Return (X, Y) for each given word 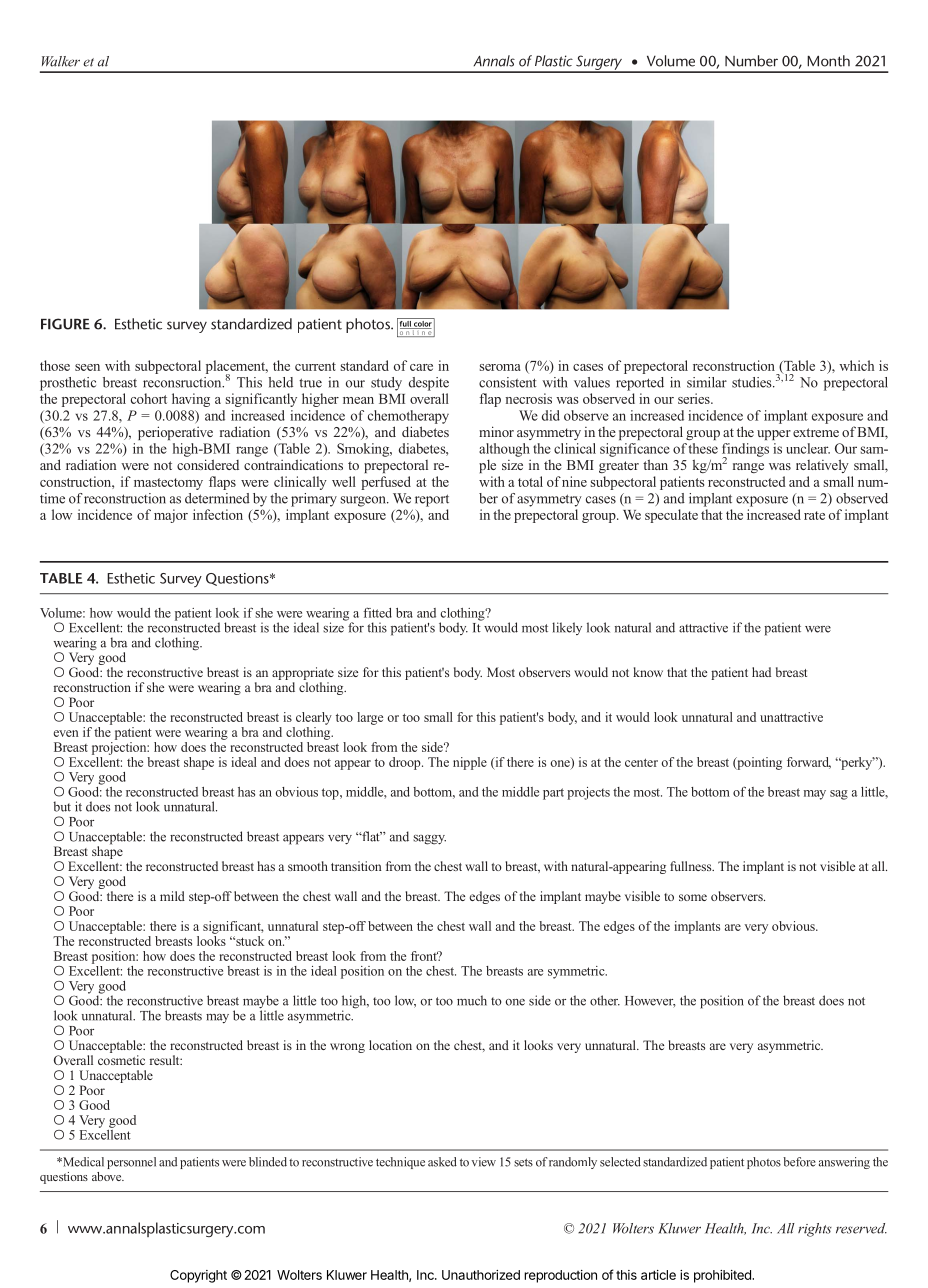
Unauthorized (481, 1275)
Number (751, 61)
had (761, 672)
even (66, 733)
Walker (61, 61)
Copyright (198, 1276)
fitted (377, 612)
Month (828, 61)
